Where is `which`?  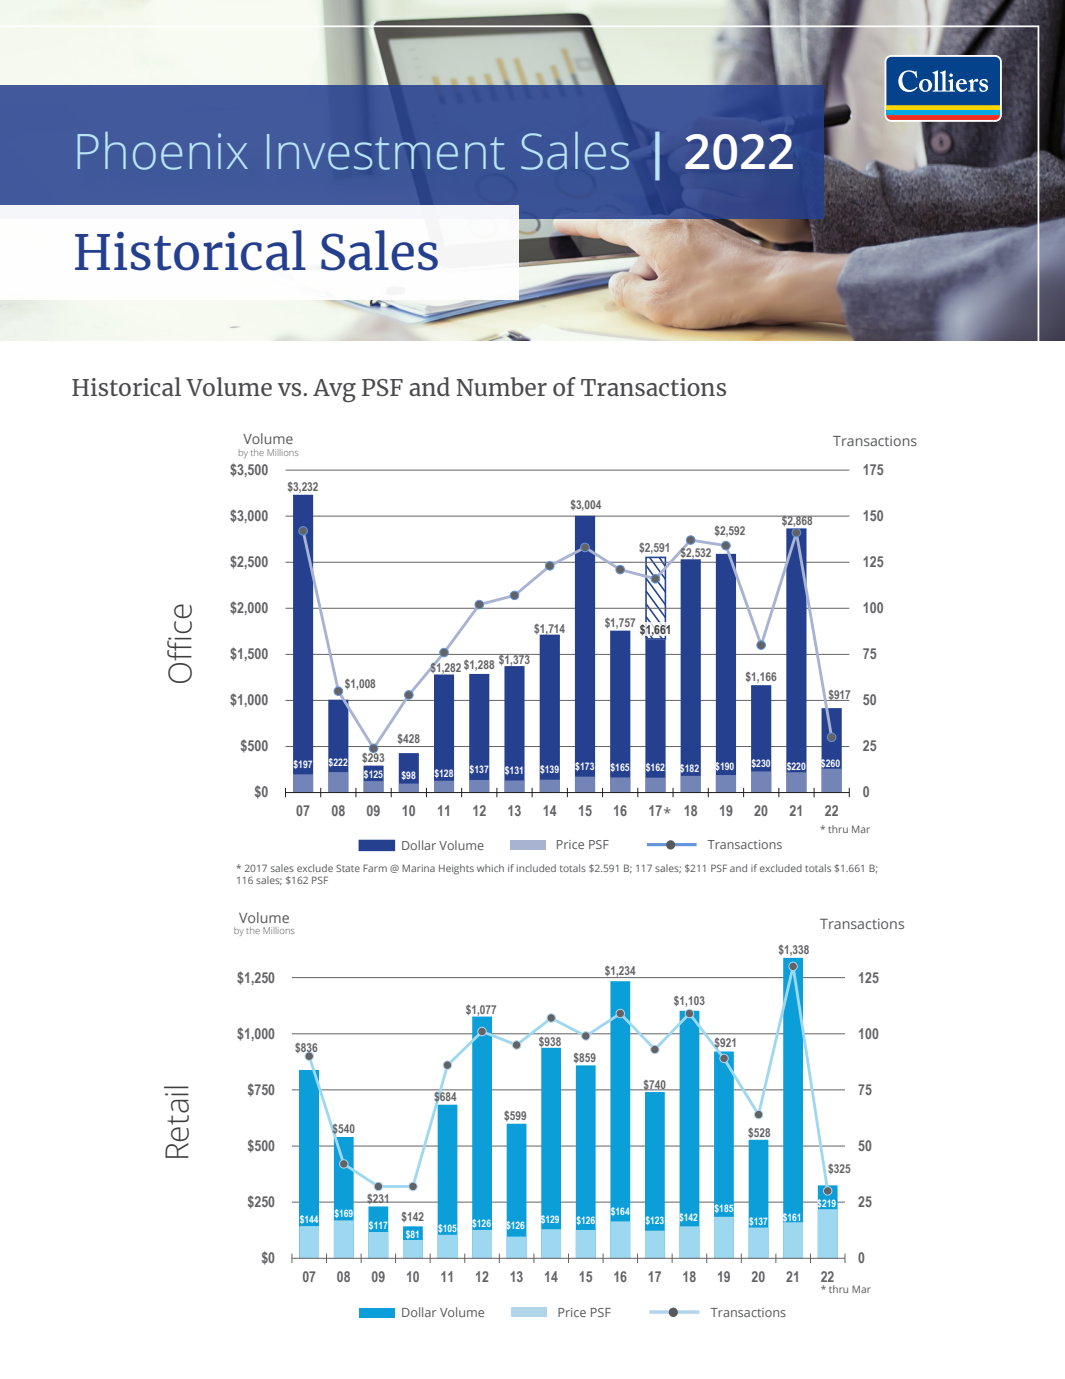
which is located at coordinates (490, 868).
